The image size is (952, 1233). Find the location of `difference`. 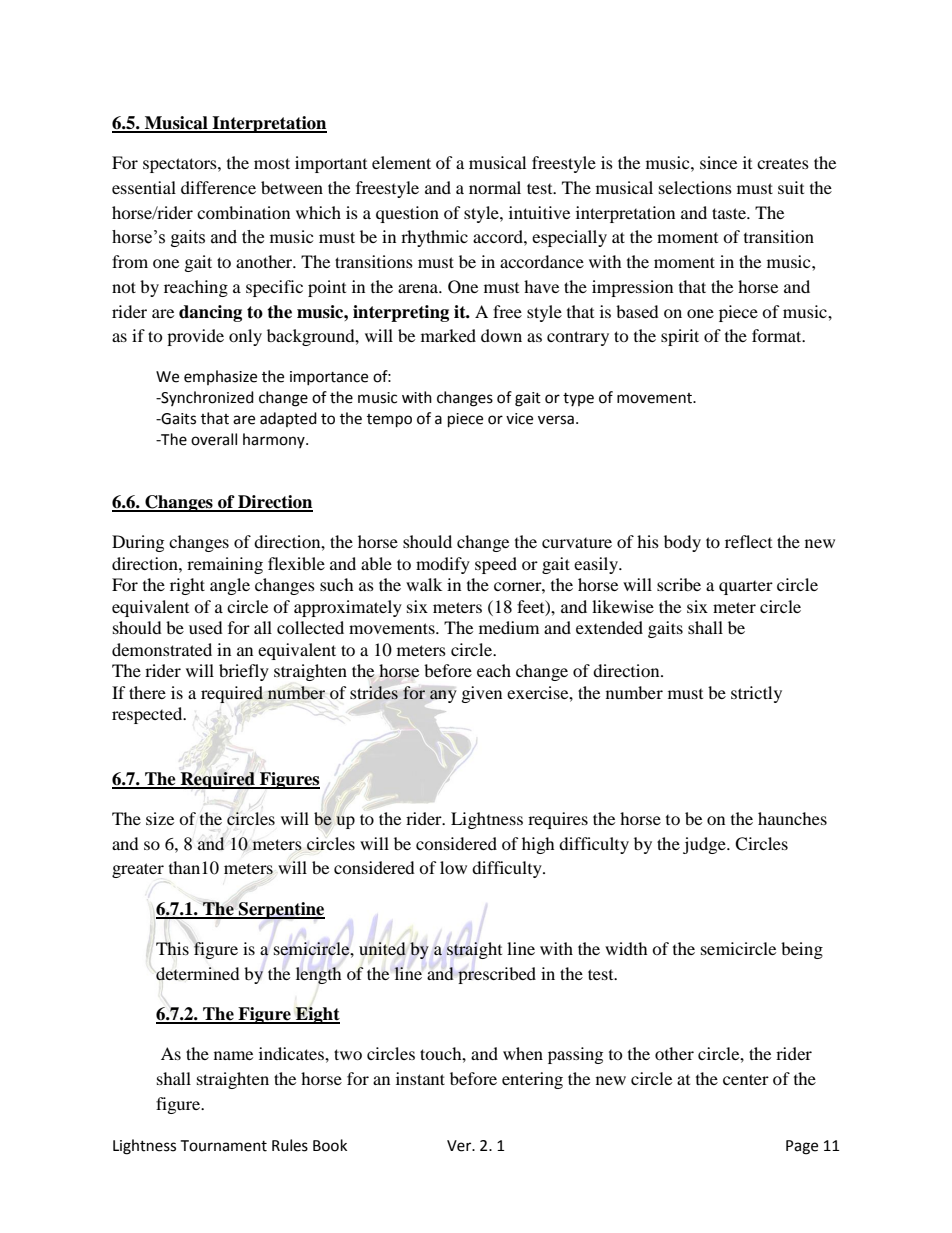

difference is located at coordinates (218, 187).
